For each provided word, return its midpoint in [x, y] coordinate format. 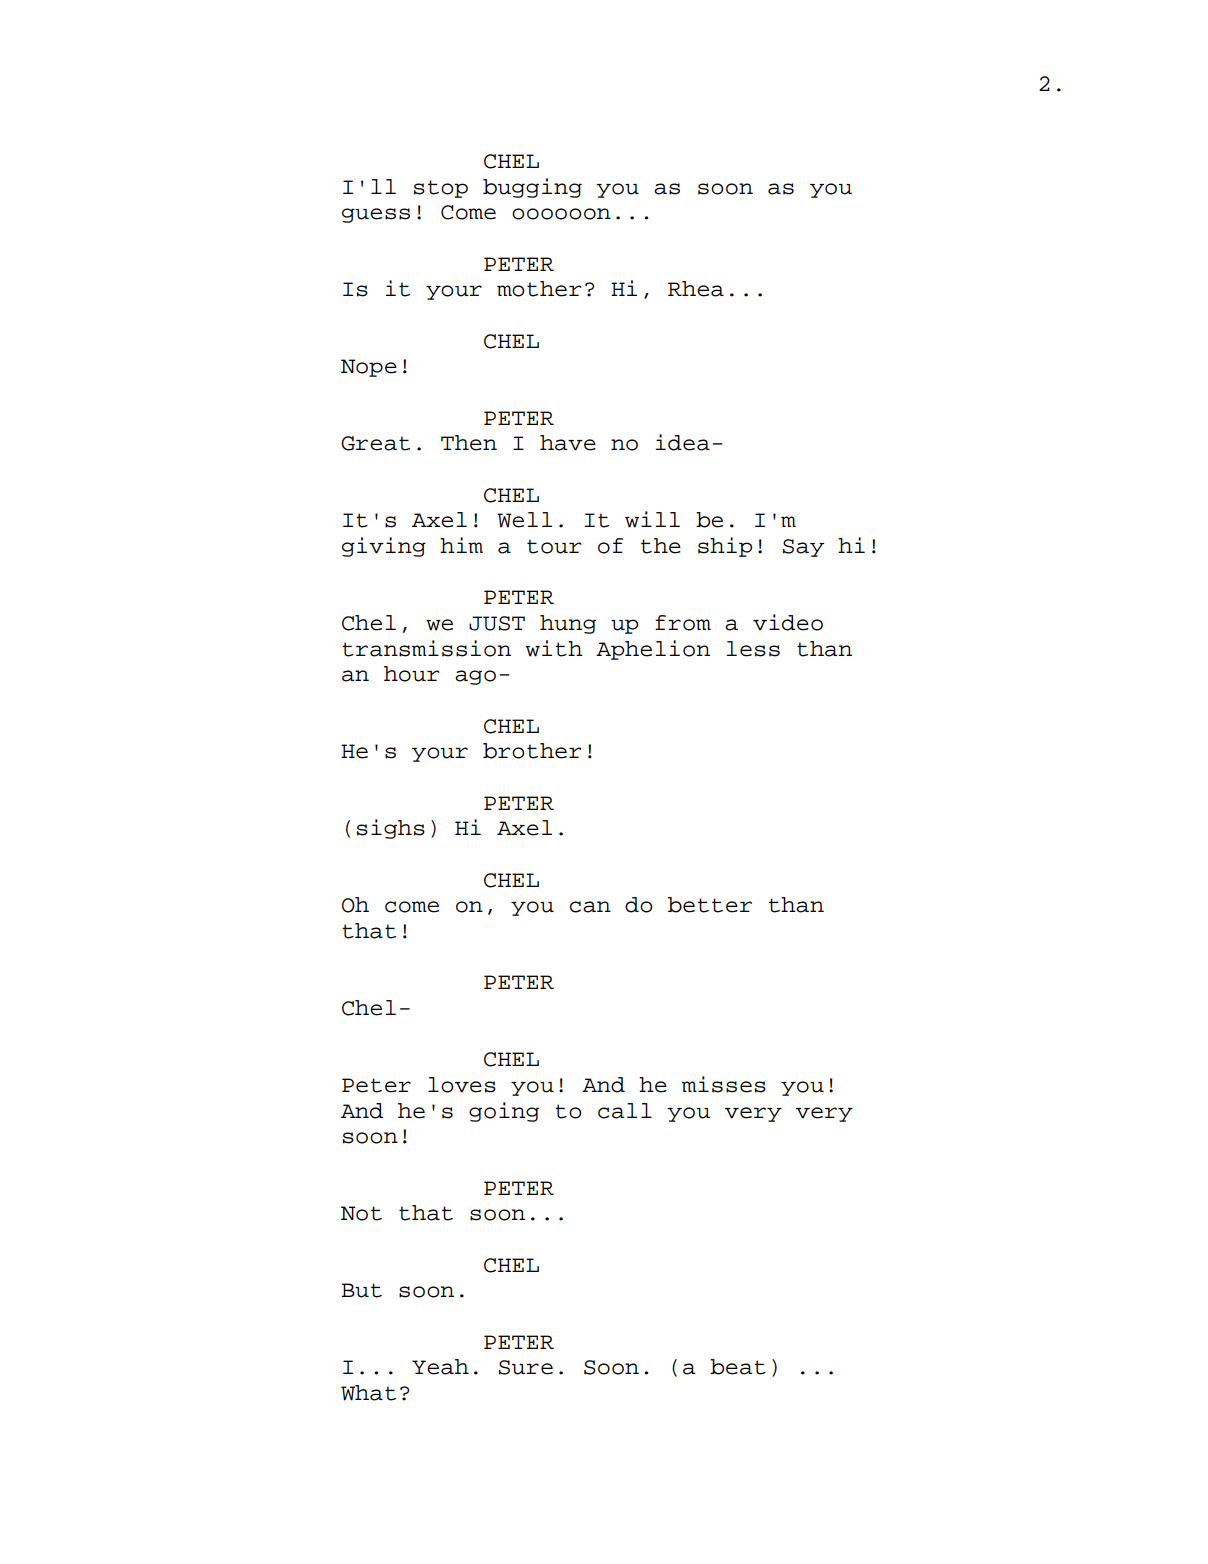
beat [738, 1367]
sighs [391, 829]
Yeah [440, 1367]
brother [532, 751]
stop [441, 189]
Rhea [696, 289]
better [710, 905]
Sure [526, 1367]
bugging [532, 188]
